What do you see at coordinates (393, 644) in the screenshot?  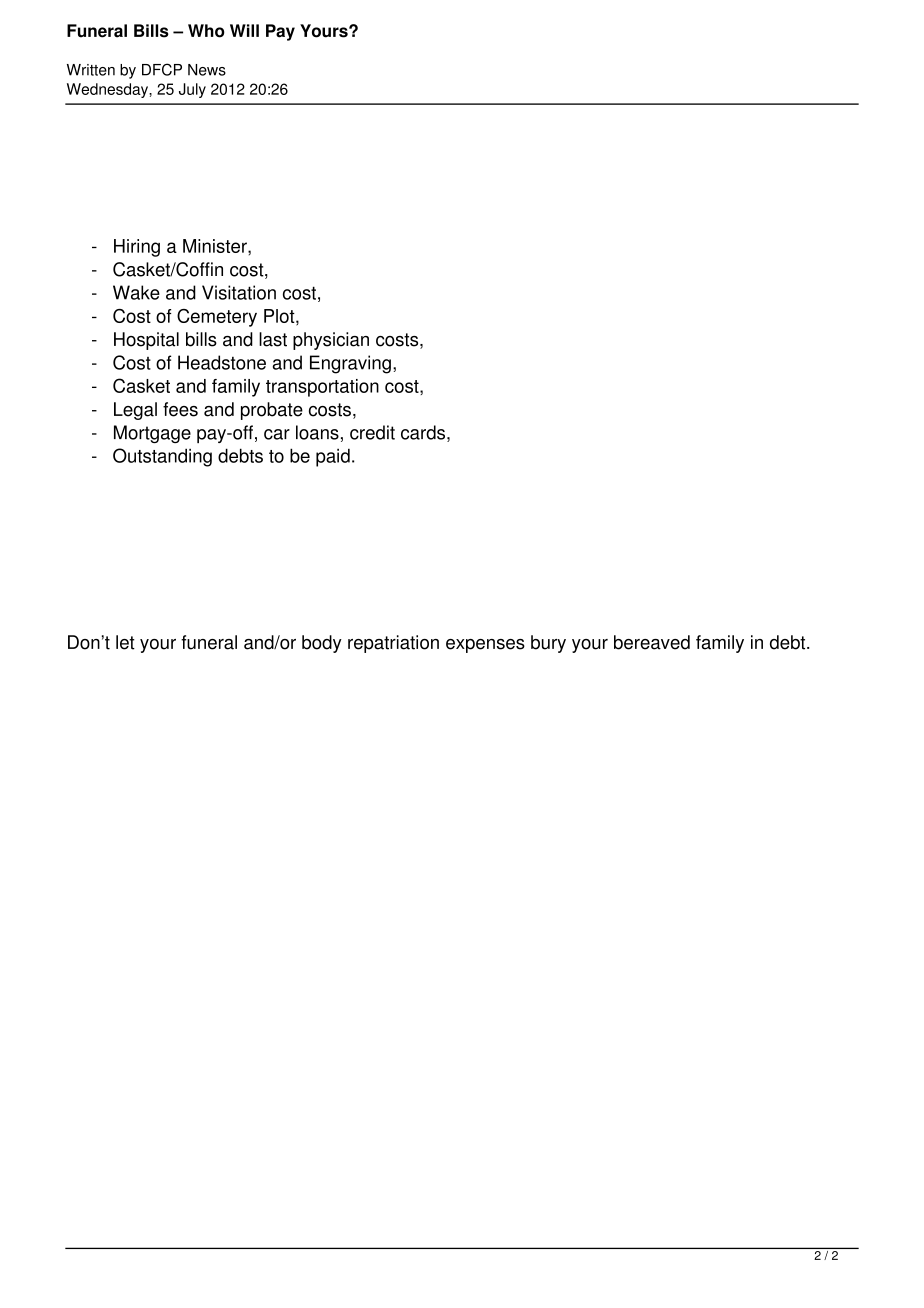 I see `repatriation` at bounding box center [393, 644].
